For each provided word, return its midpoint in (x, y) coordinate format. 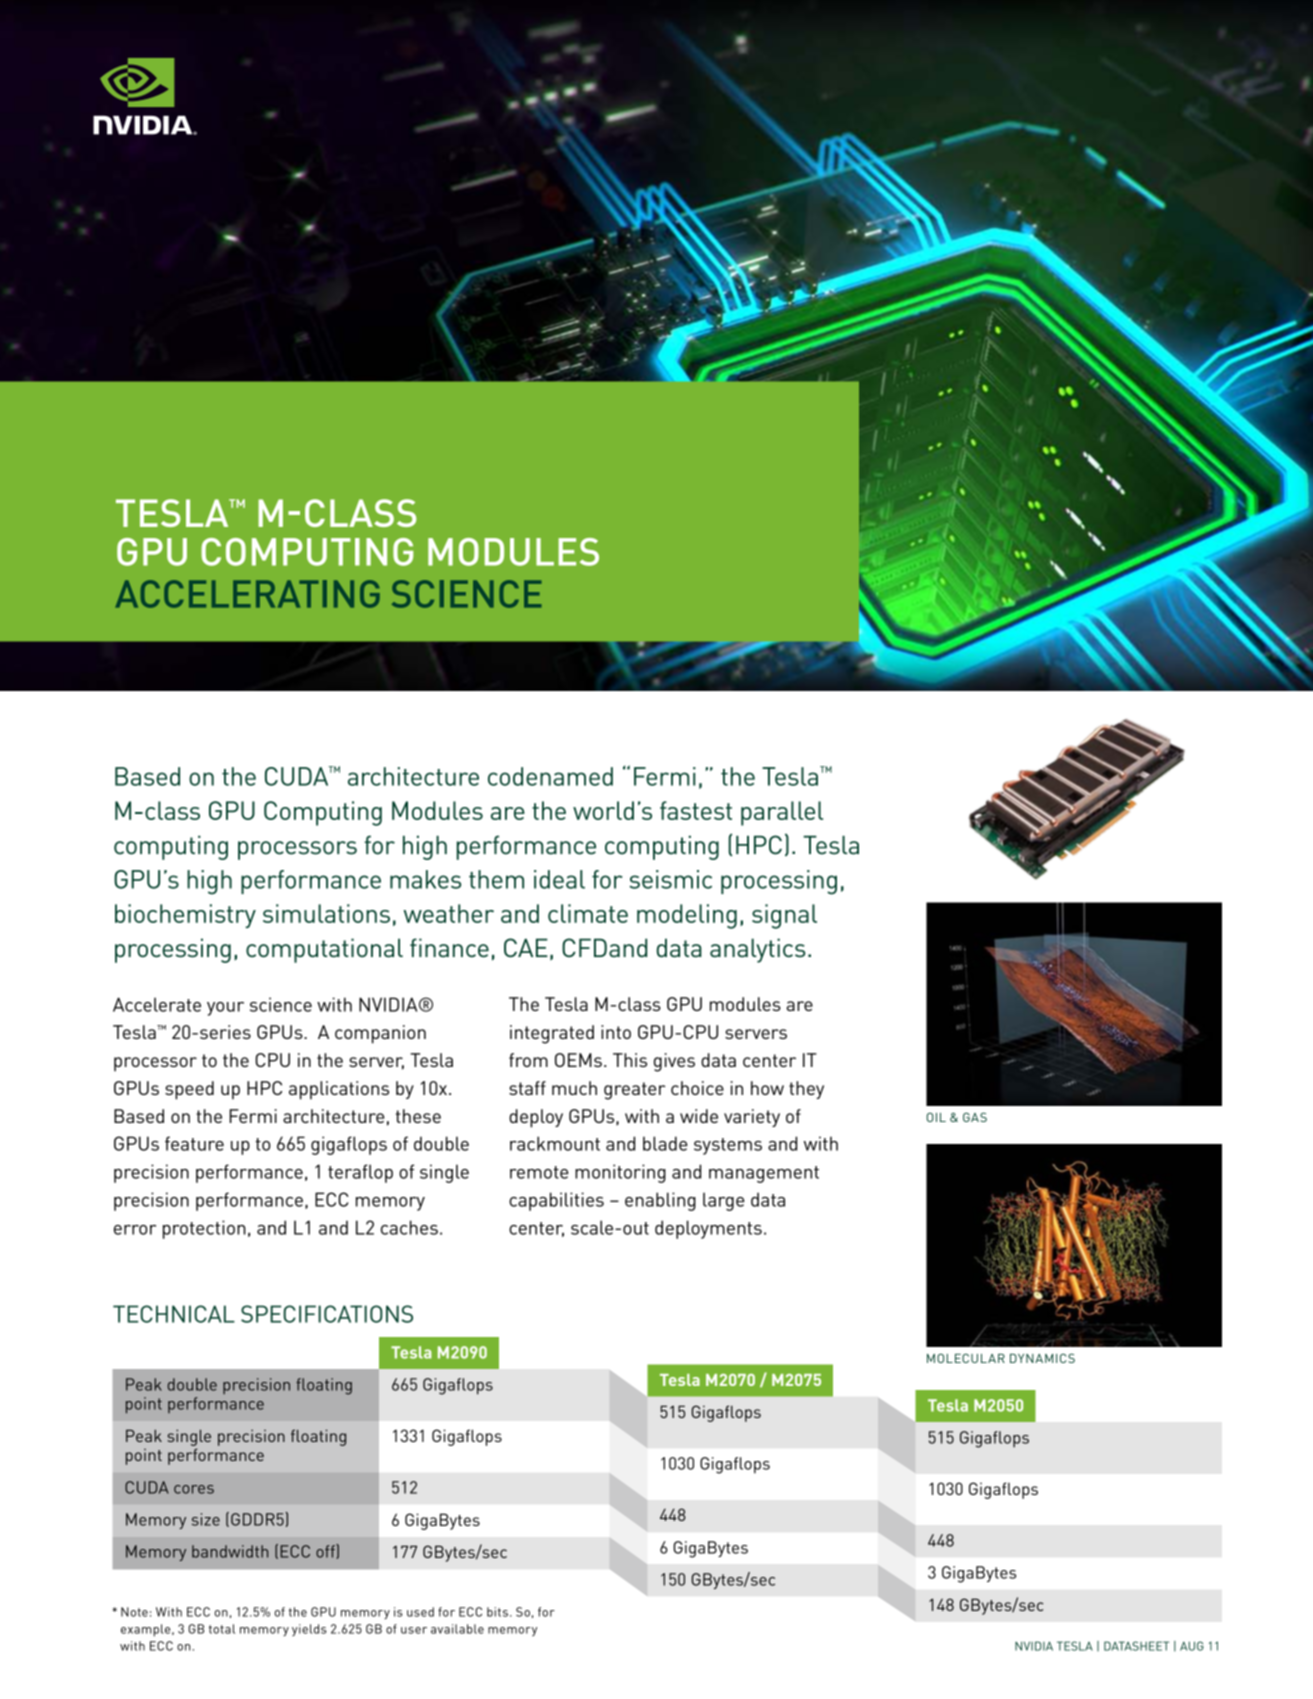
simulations (326, 913)
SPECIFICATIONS (327, 1314)
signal (784, 916)
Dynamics (1042, 1358)
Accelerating (247, 594)
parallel (782, 813)
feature (194, 1143)
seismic (670, 879)
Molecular (966, 1358)
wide (699, 1116)
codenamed (550, 776)
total (222, 1629)
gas (975, 1117)
